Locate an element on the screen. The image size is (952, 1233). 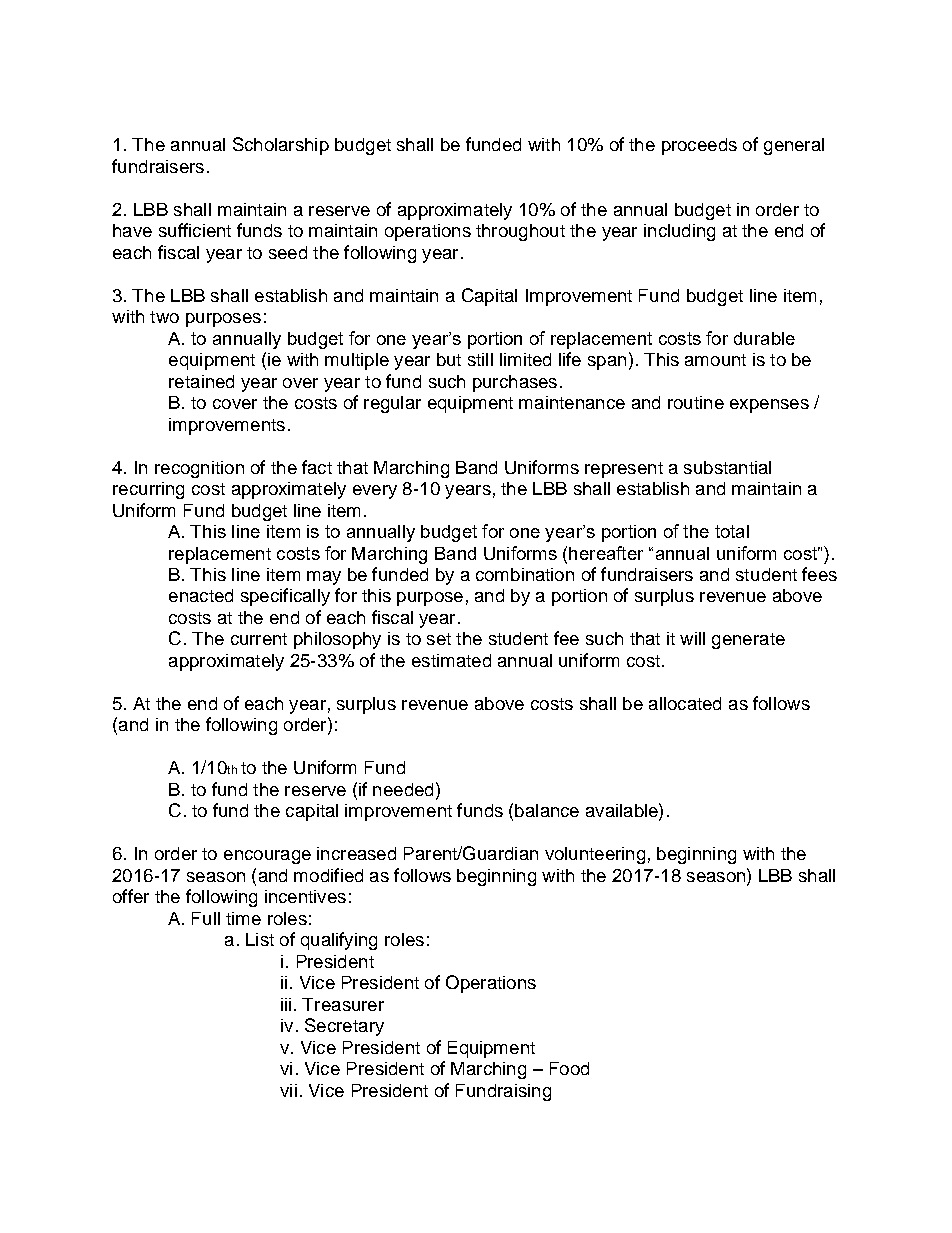
throughout is located at coordinates (520, 232).
